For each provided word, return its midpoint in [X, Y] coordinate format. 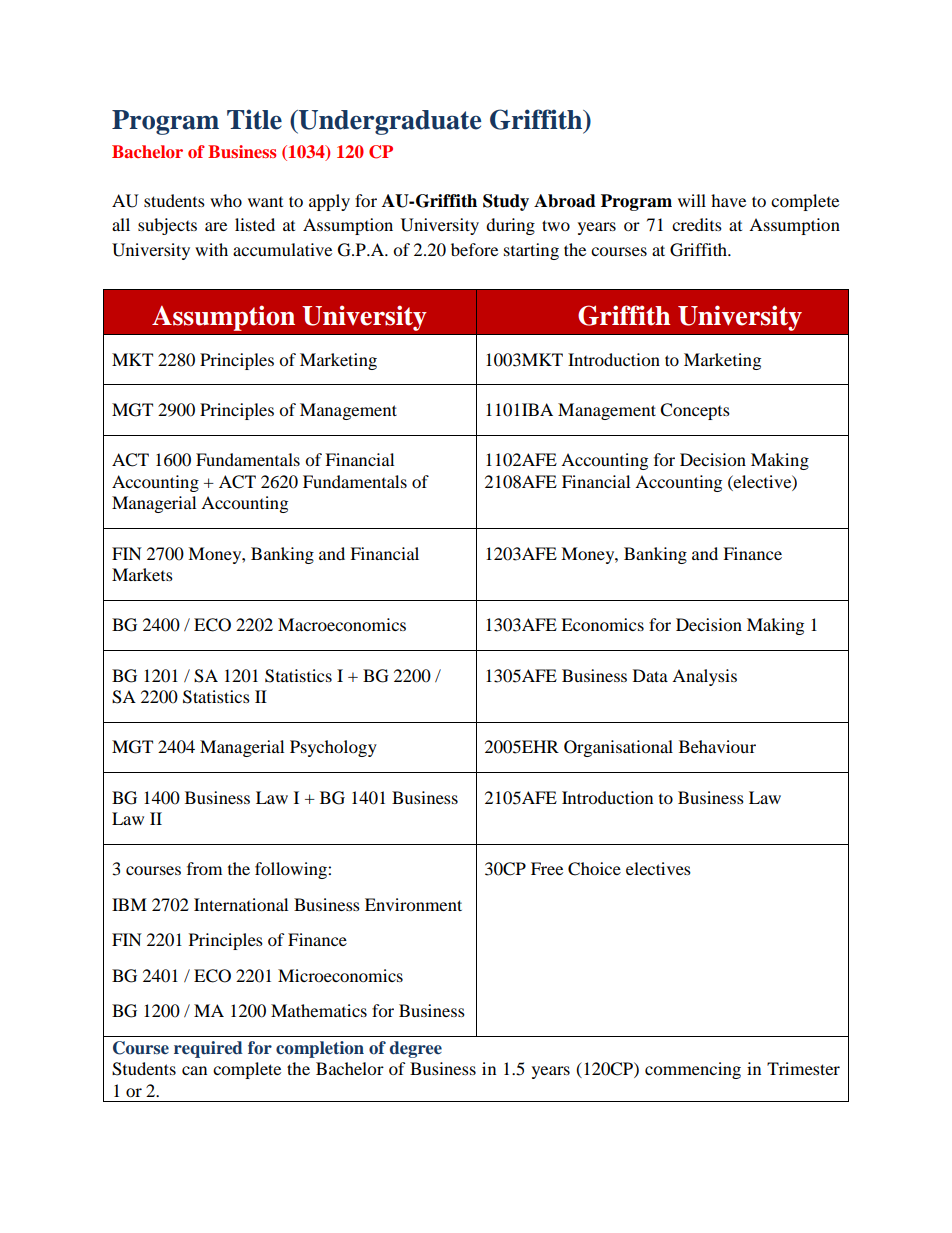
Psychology [333, 748]
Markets [142, 574]
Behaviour [717, 746]
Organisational [618, 748]
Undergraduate [389, 122]
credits [697, 224]
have [728, 200]
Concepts [695, 411]
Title [254, 119]
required [208, 1049]
